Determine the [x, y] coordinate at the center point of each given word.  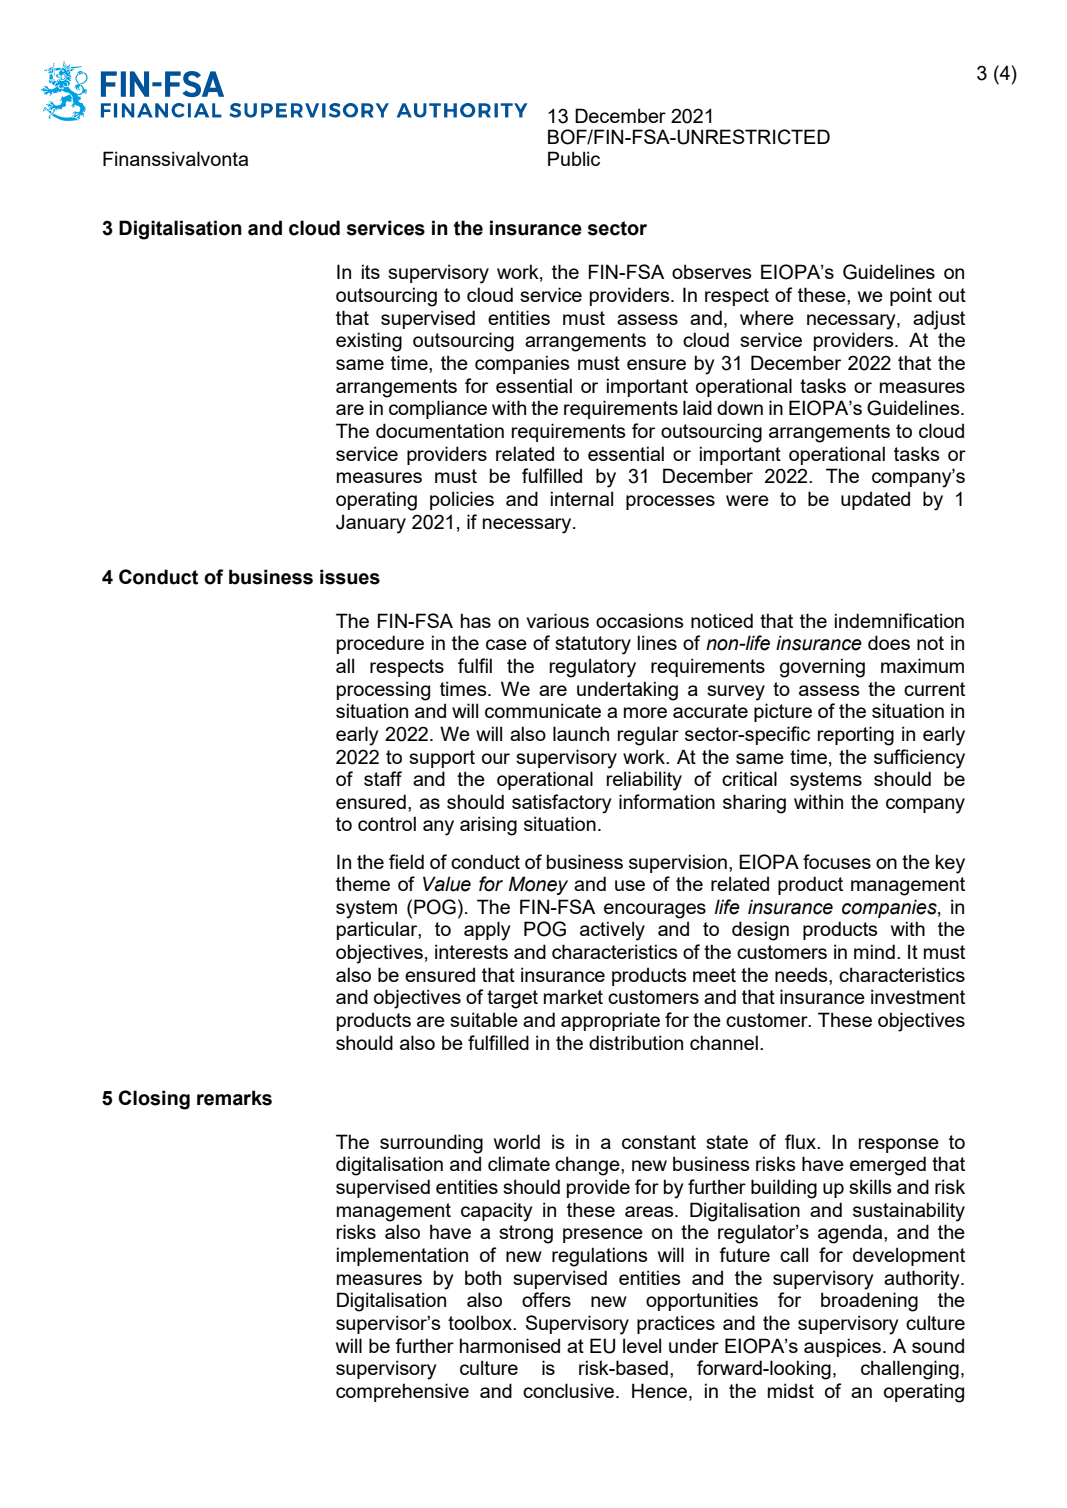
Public [574, 158]
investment [918, 996]
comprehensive [402, 1392]
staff [383, 778]
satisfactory [561, 804]
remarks [234, 1098]
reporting [856, 736]
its [371, 271]
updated [875, 500]
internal [582, 498]
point [911, 296]
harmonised [510, 1345]
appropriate [610, 1021]
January [371, 524]
